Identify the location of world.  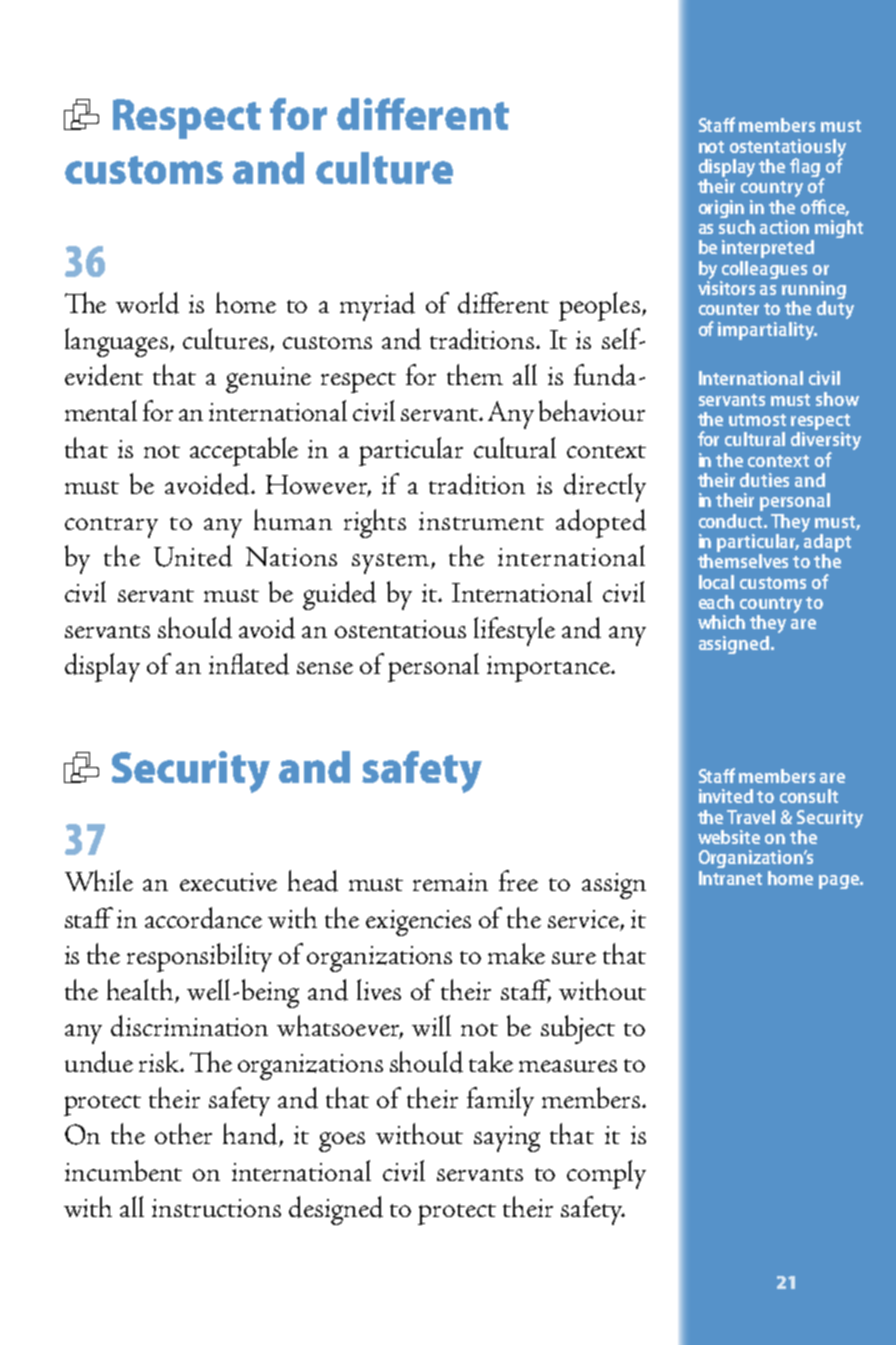
(147, 303).
